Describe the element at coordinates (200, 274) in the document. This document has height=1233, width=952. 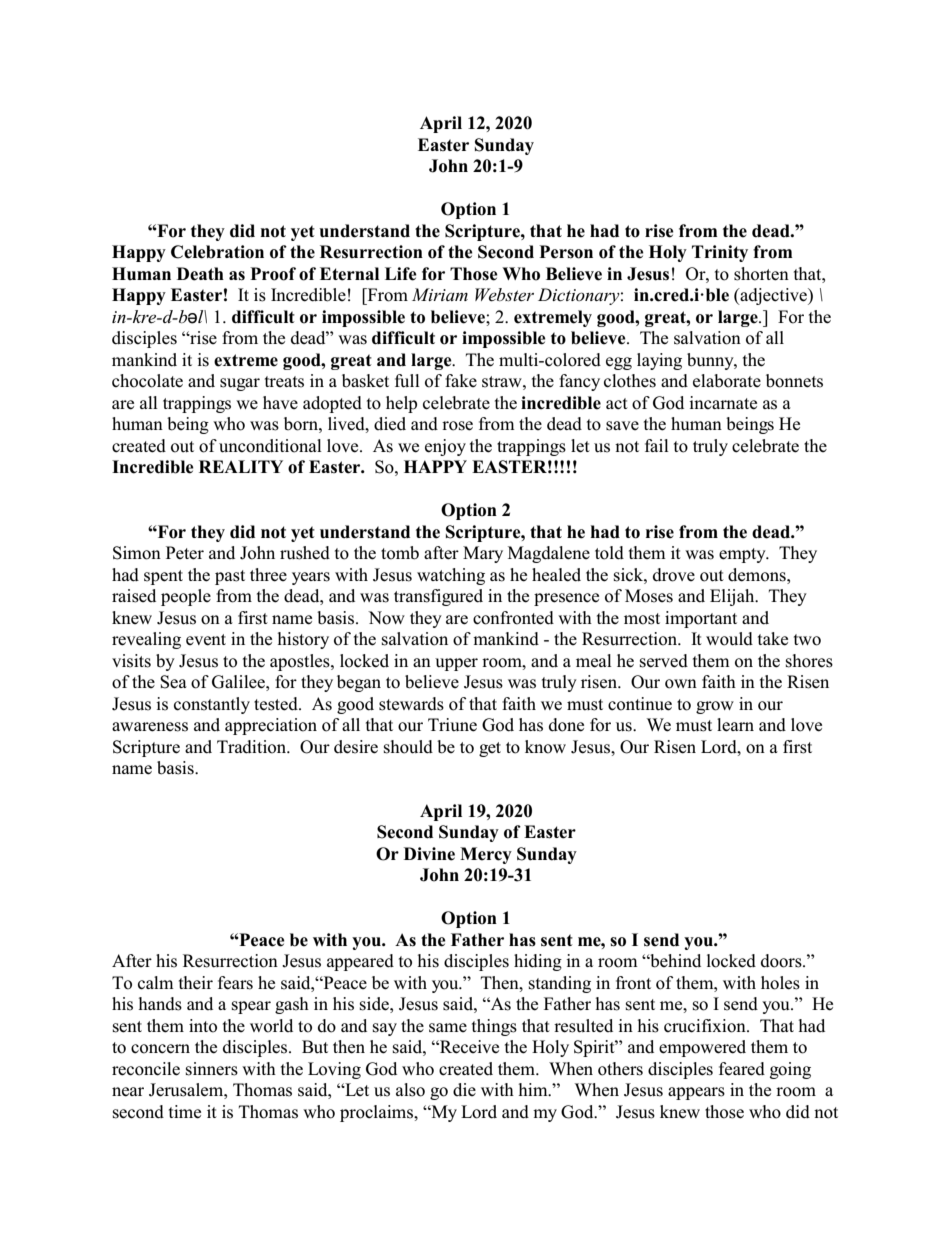
I see `Death` at that location.
